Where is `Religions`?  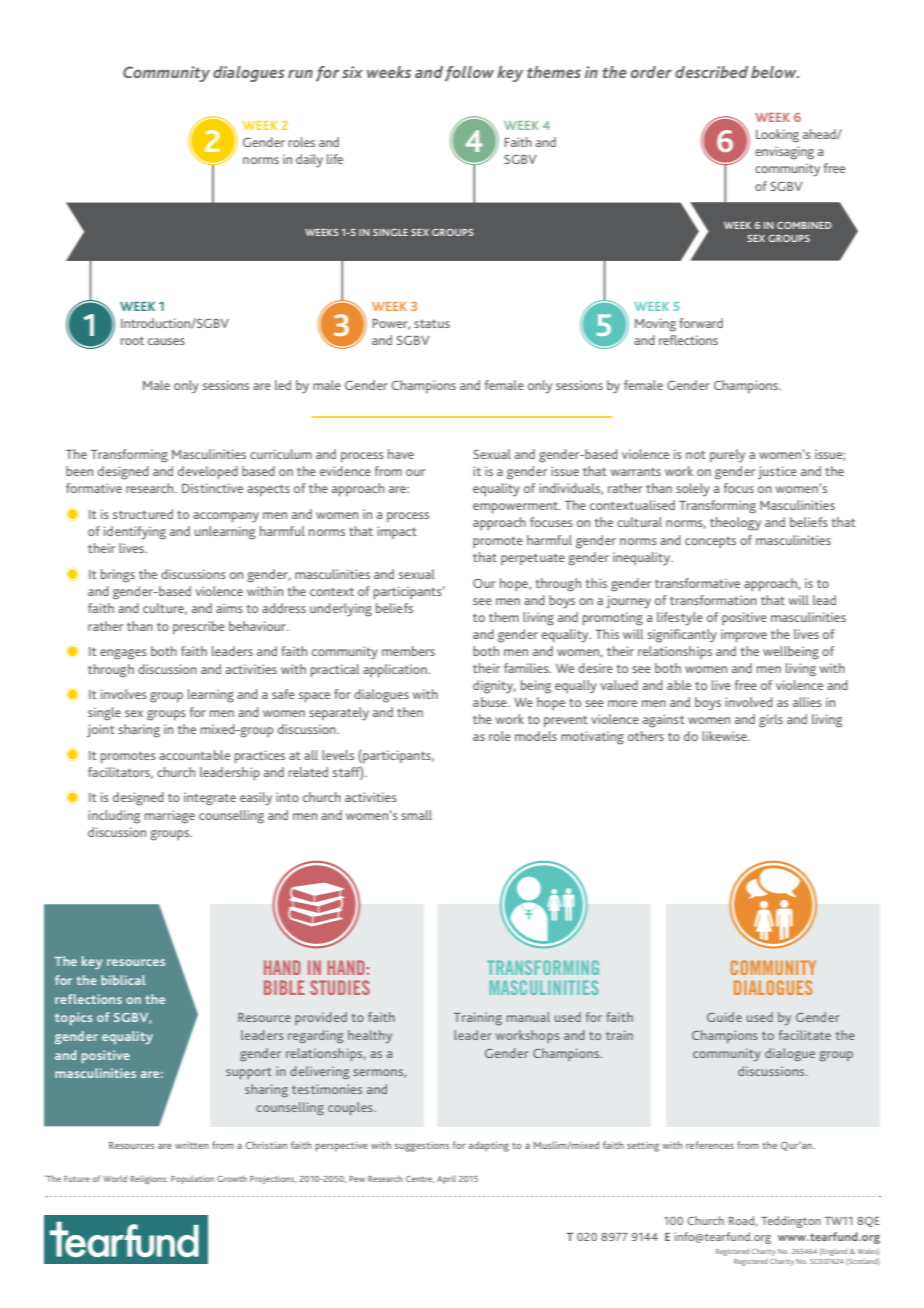
Religions is located at coordinates (149, 1179).
